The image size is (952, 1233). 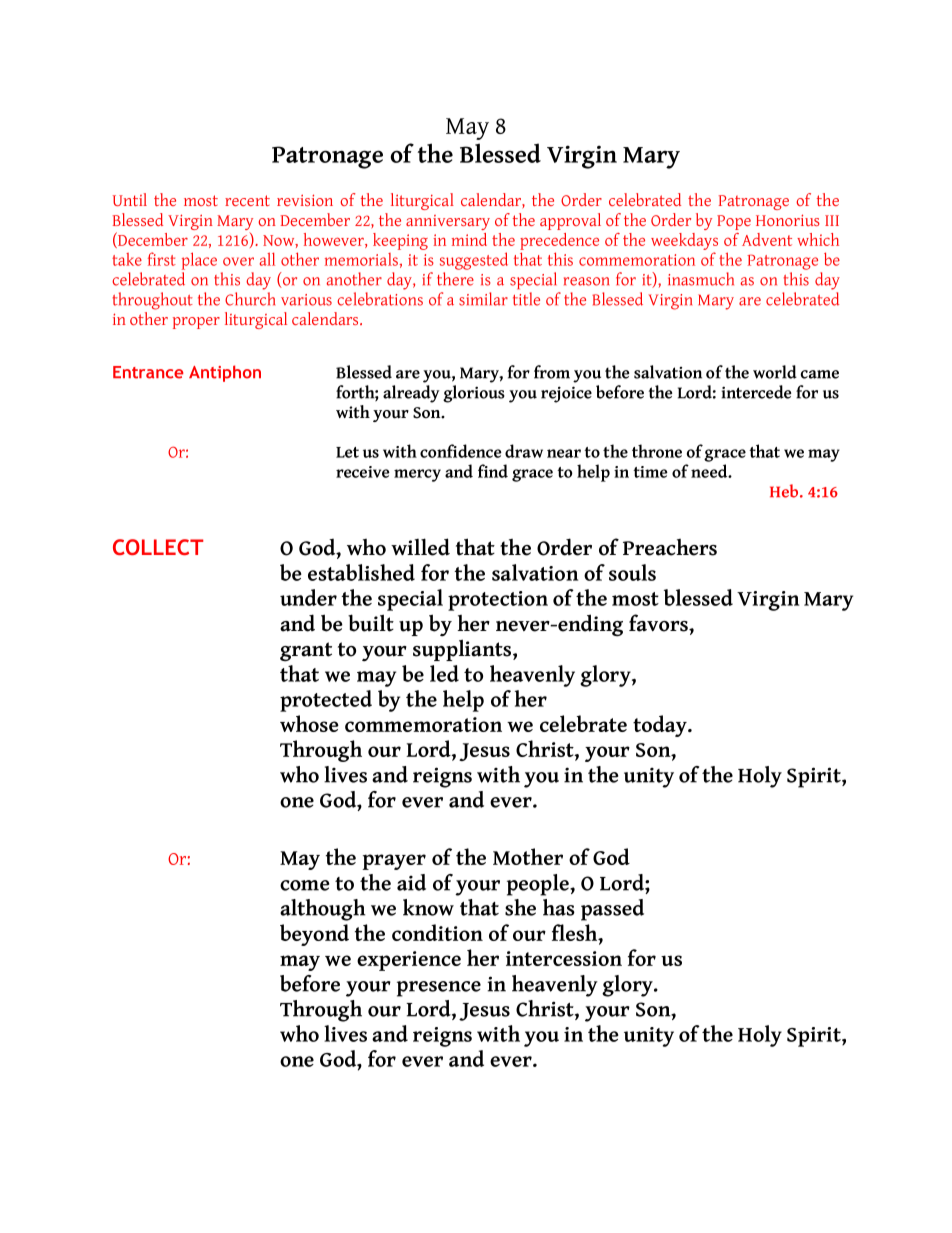 I want to click on favors, so click(x=659, y=623).
